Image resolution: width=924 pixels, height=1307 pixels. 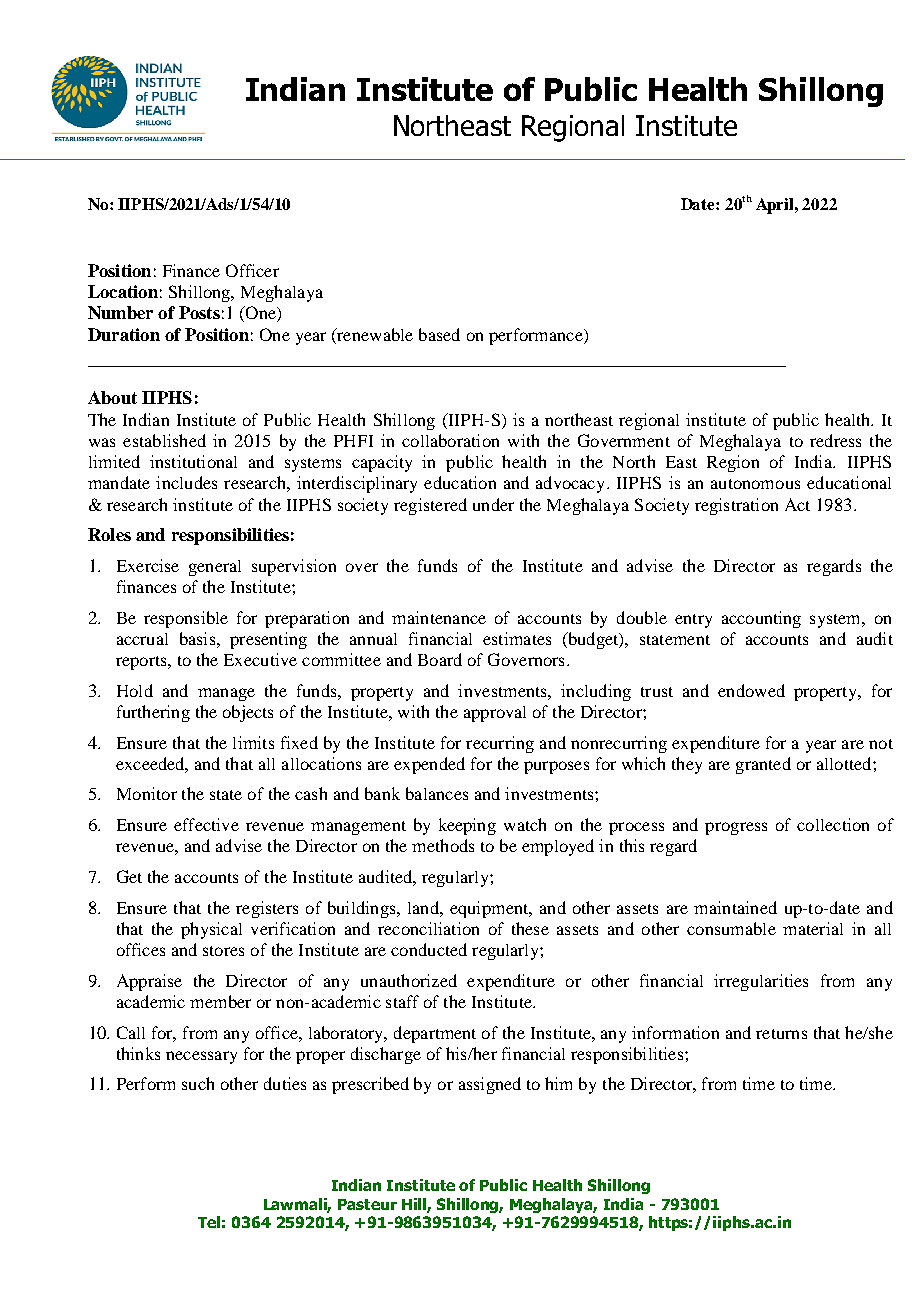 What do you see at coordinates (797, 504) in the page?
I see `Act` at bounding box center [797, 504].
